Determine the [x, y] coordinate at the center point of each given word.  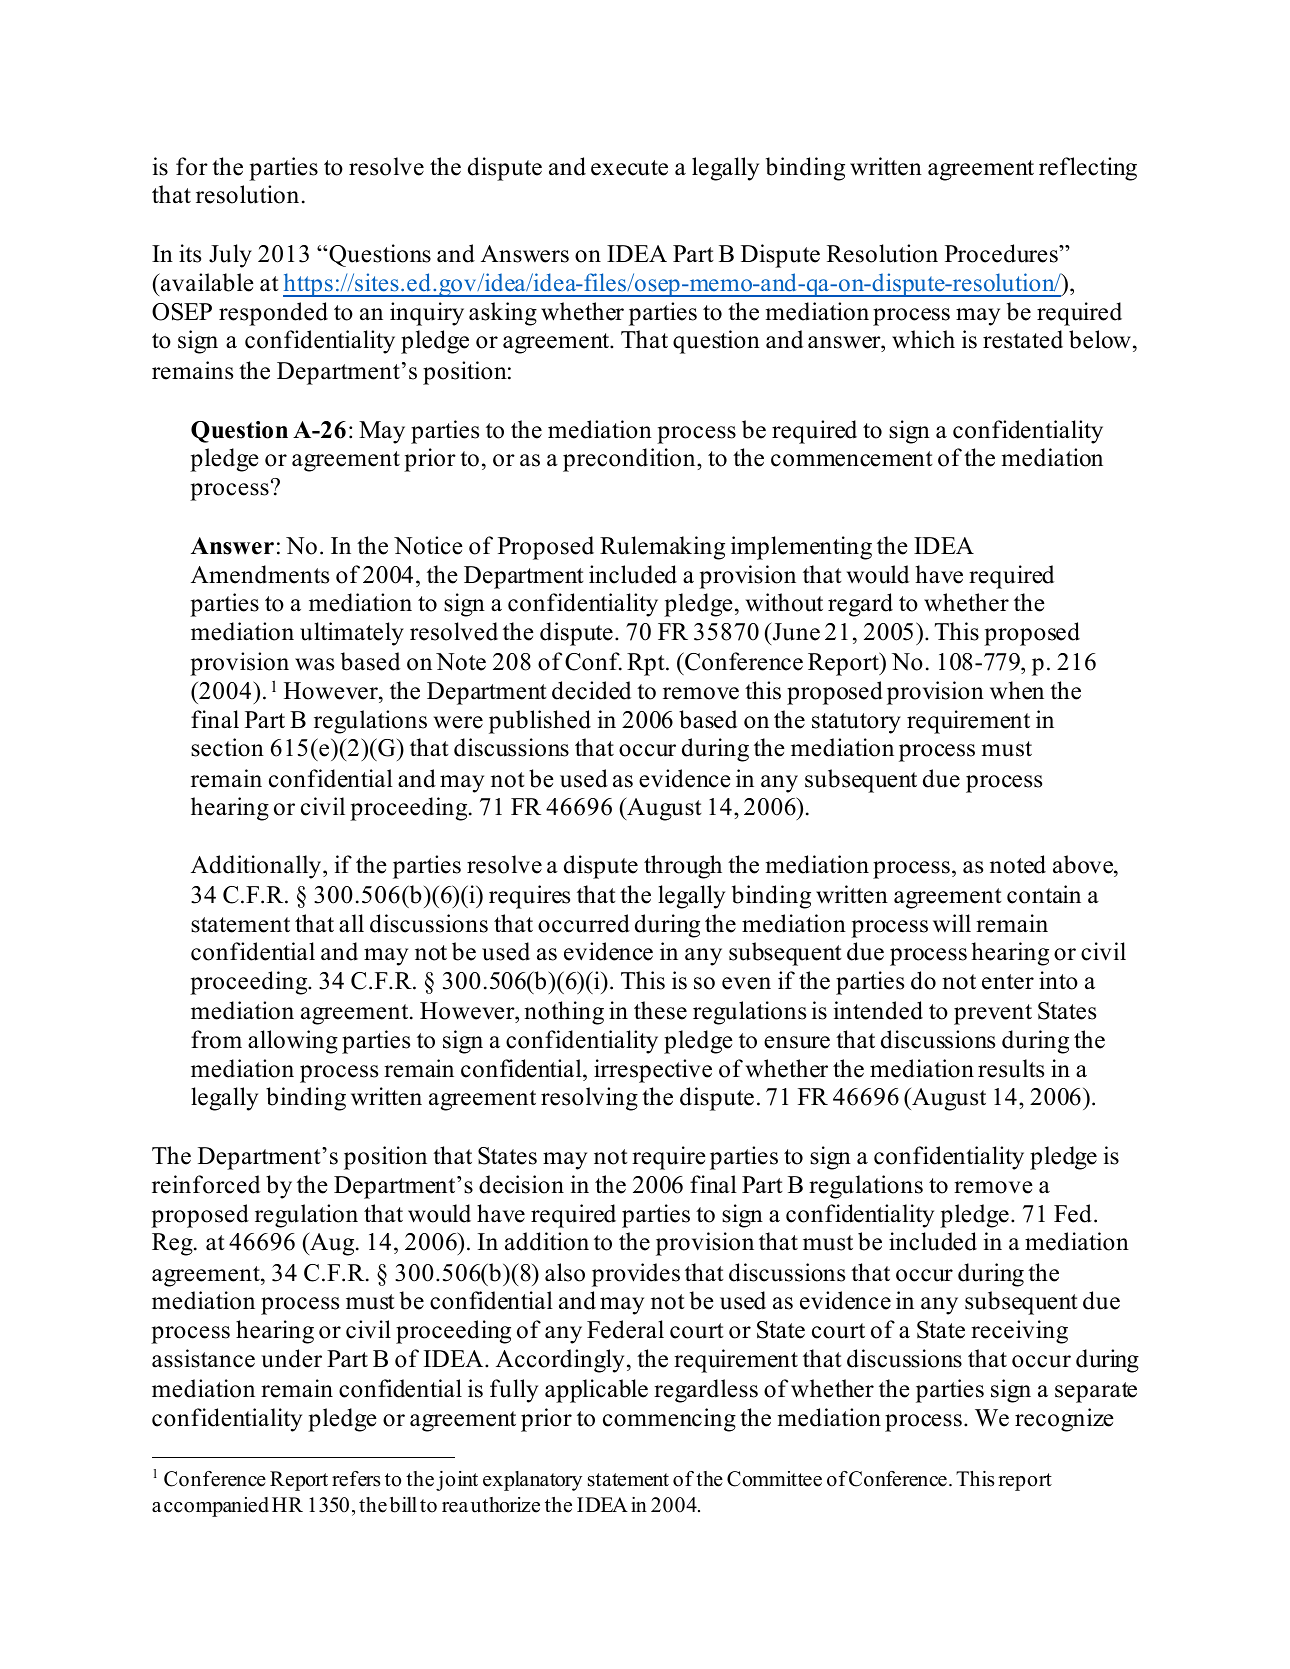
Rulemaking [662, 548]
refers [356, 1479]
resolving [589, 1099]
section [227, 747]
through [683, 867]
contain [1044, 894]
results [1011, 1068]
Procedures [1002, 253]
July [230, 256]
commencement [852, 459]
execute [629, 168]
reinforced [206, 1184]
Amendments [260, 574]
